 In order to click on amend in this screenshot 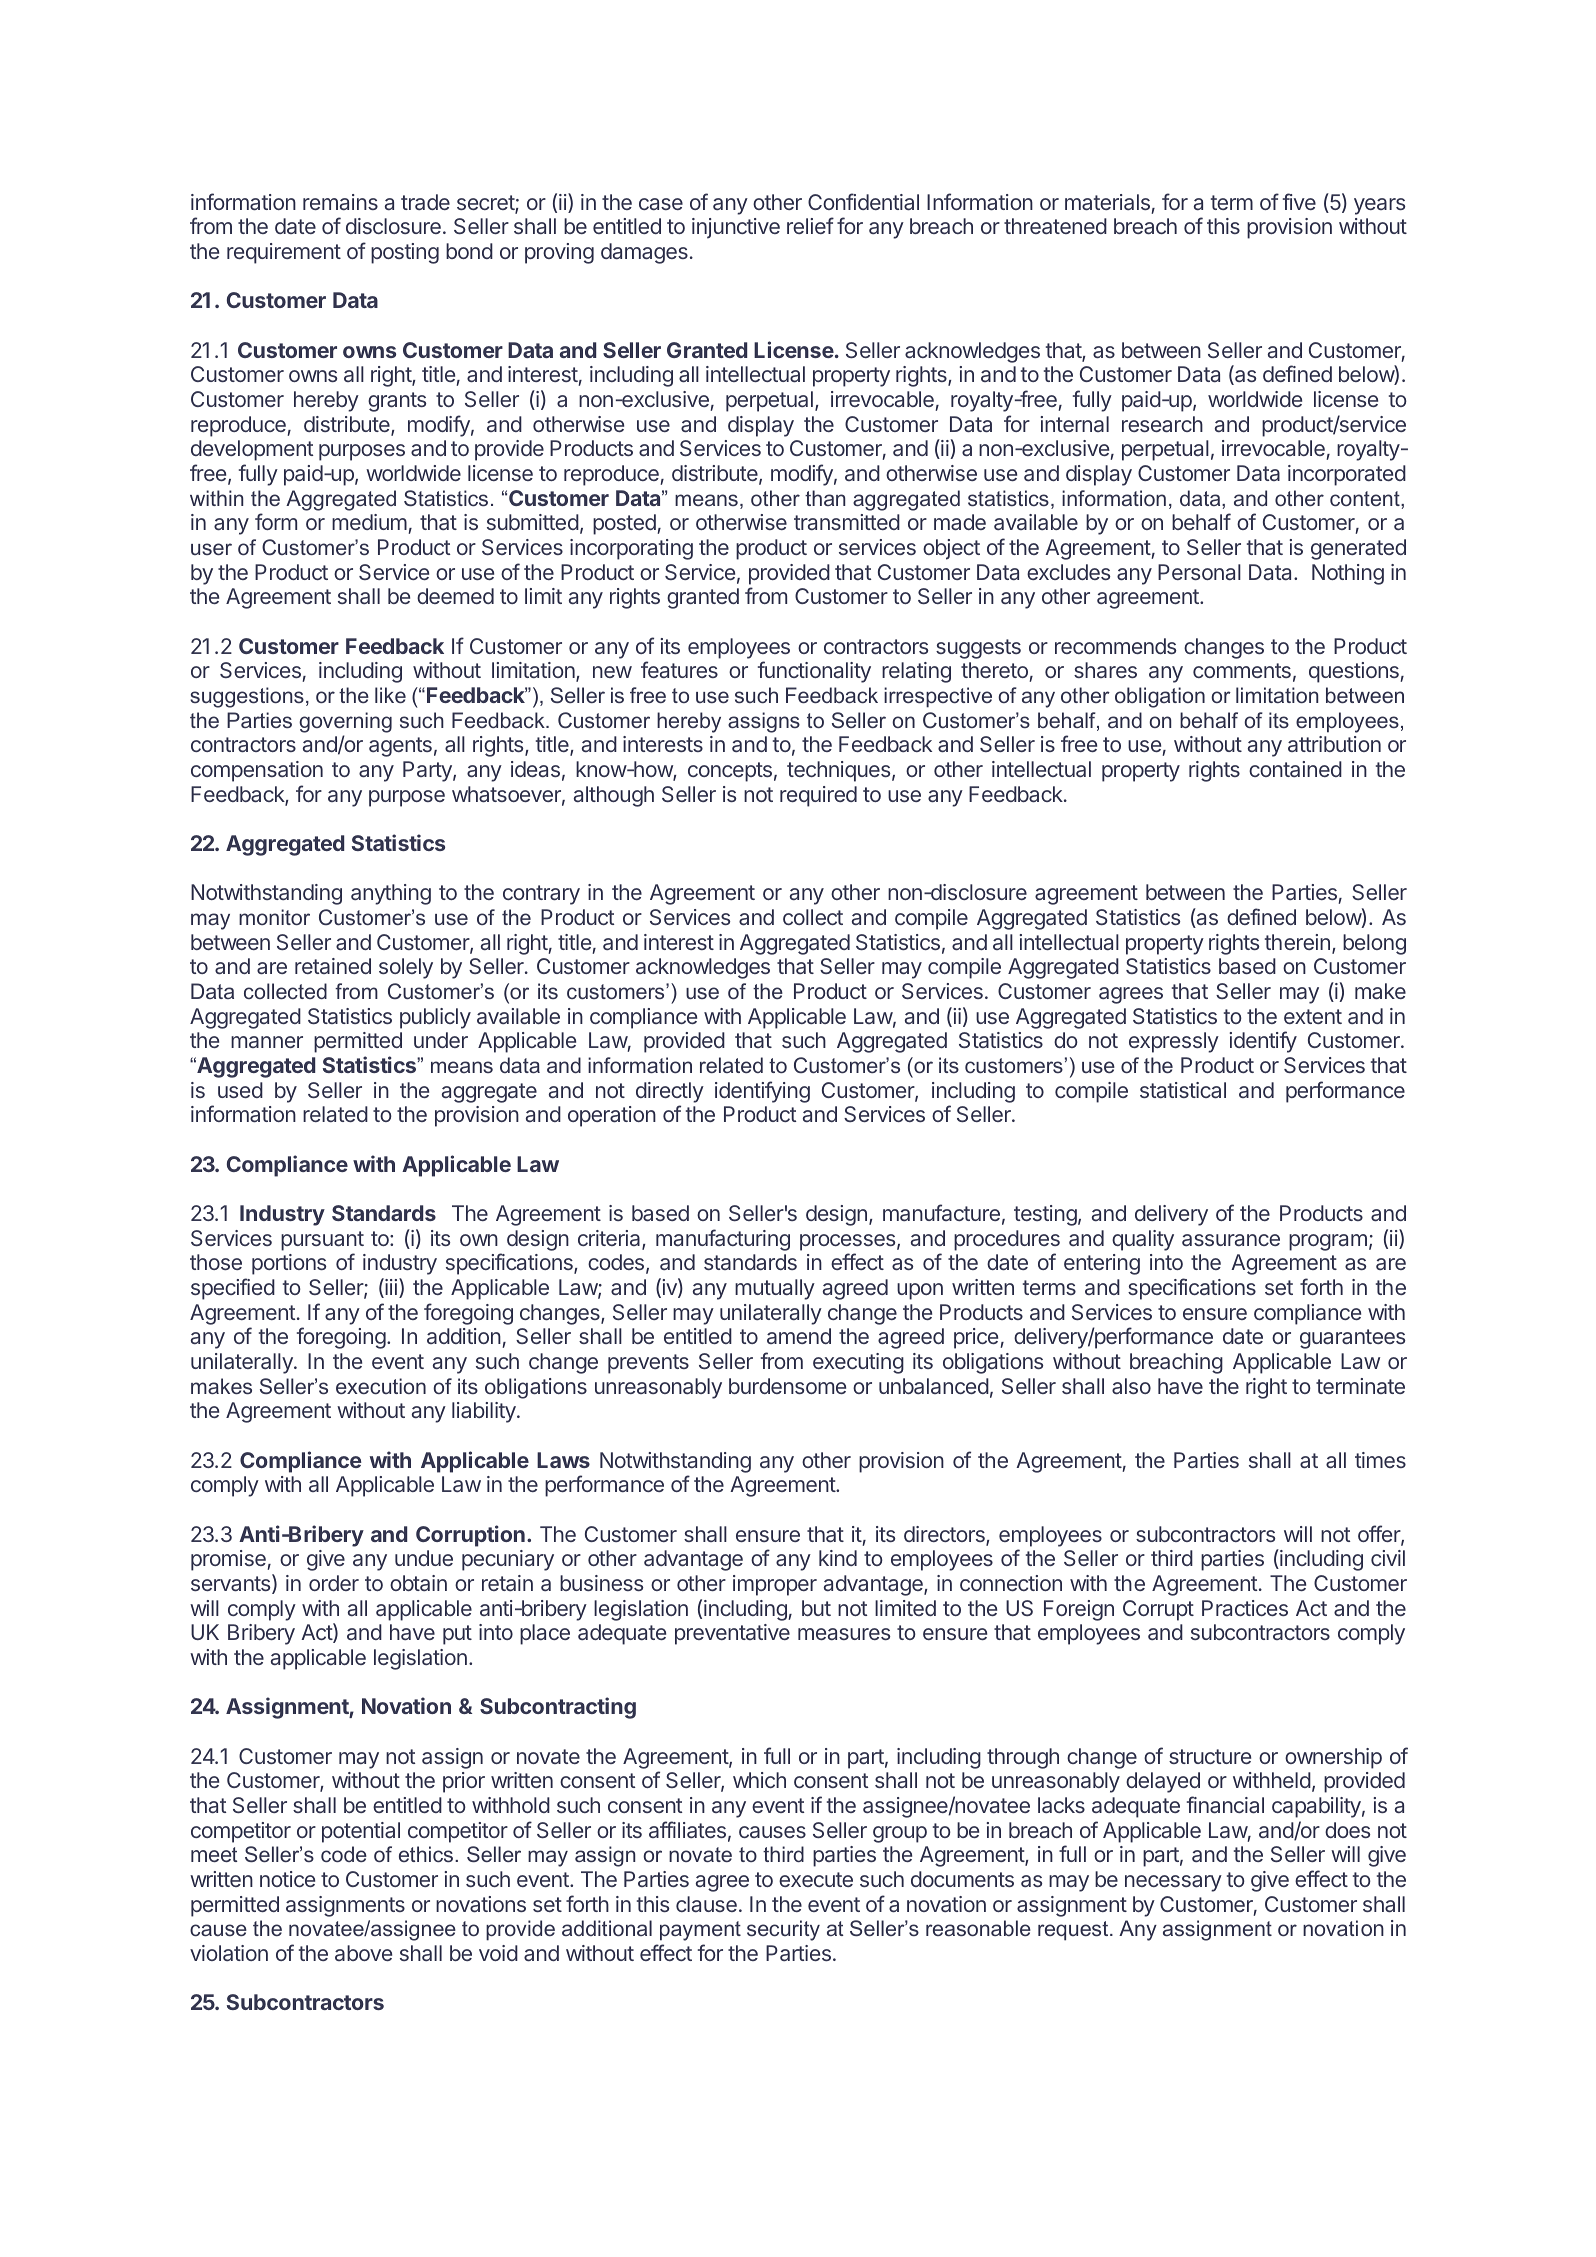, I will do `click(799, 1336)`.
